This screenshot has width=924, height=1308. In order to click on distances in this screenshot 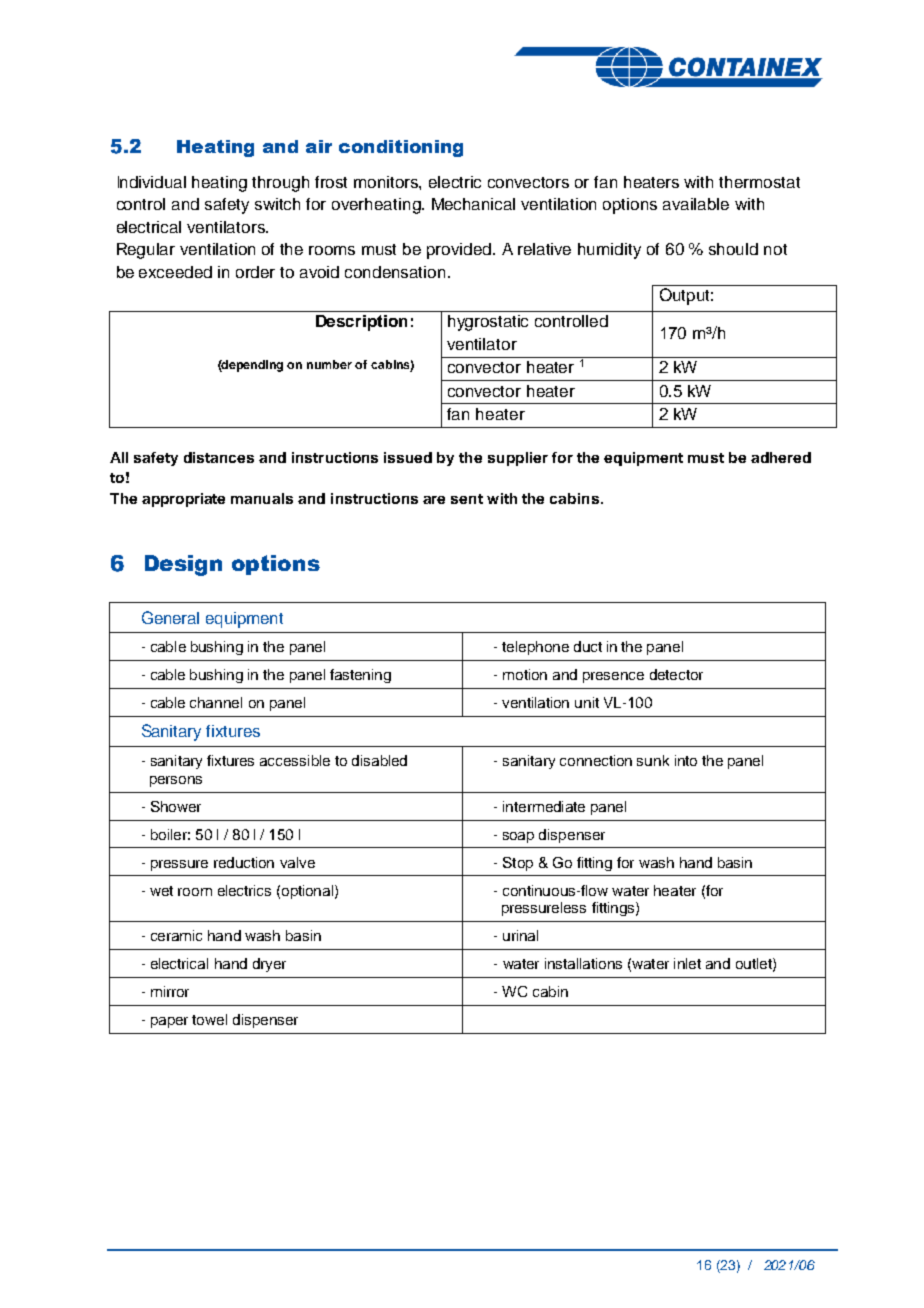, I will do `click(219, 457)`.
